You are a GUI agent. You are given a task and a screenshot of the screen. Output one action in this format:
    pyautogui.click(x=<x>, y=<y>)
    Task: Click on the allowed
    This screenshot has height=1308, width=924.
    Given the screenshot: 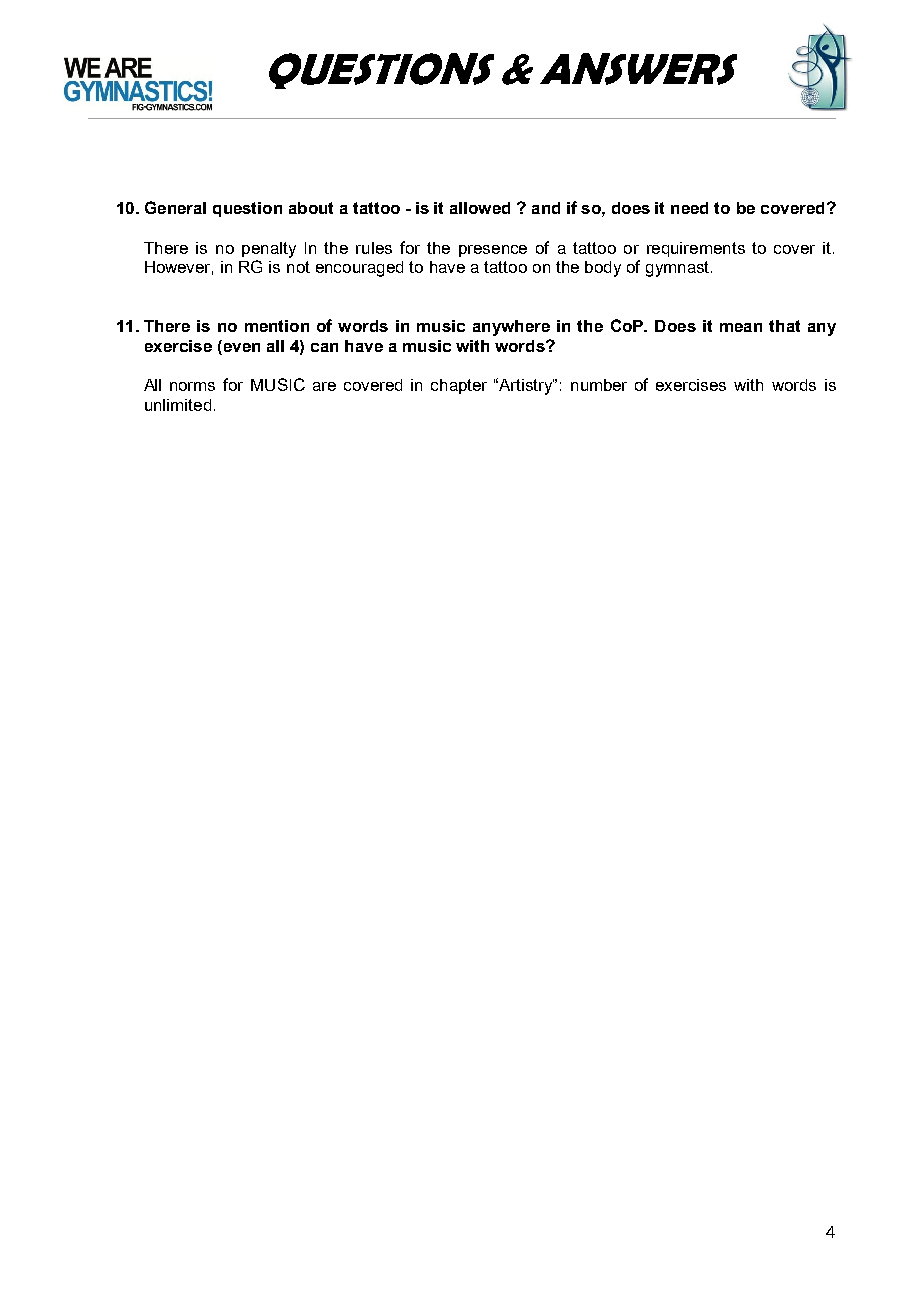 What is the action you would take?
    pyautogui.click(x=480, y=208)
